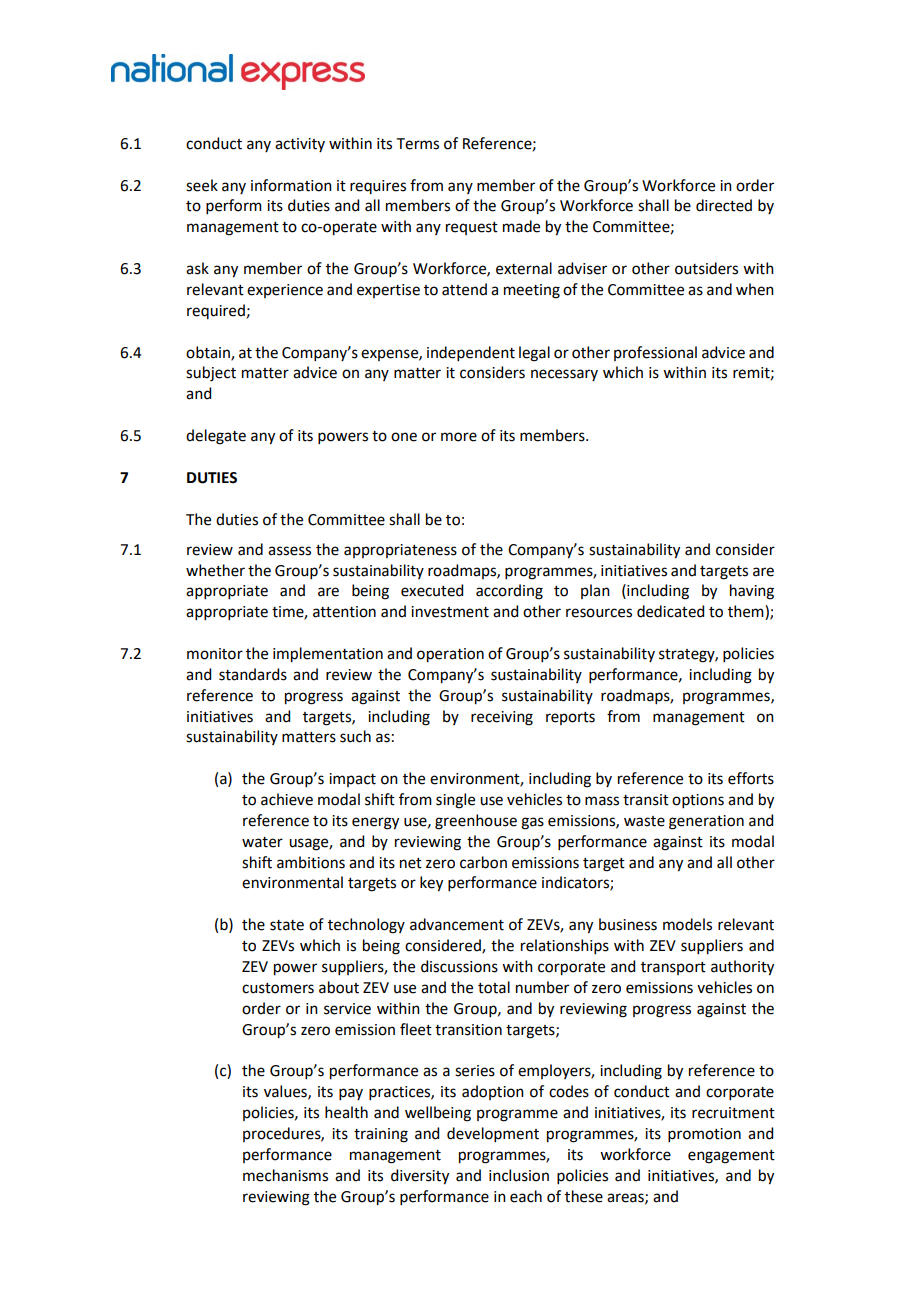 Image resolution: width=924 pixels, height=1308 pixels. I want to click on professional, so click(655, 353).
